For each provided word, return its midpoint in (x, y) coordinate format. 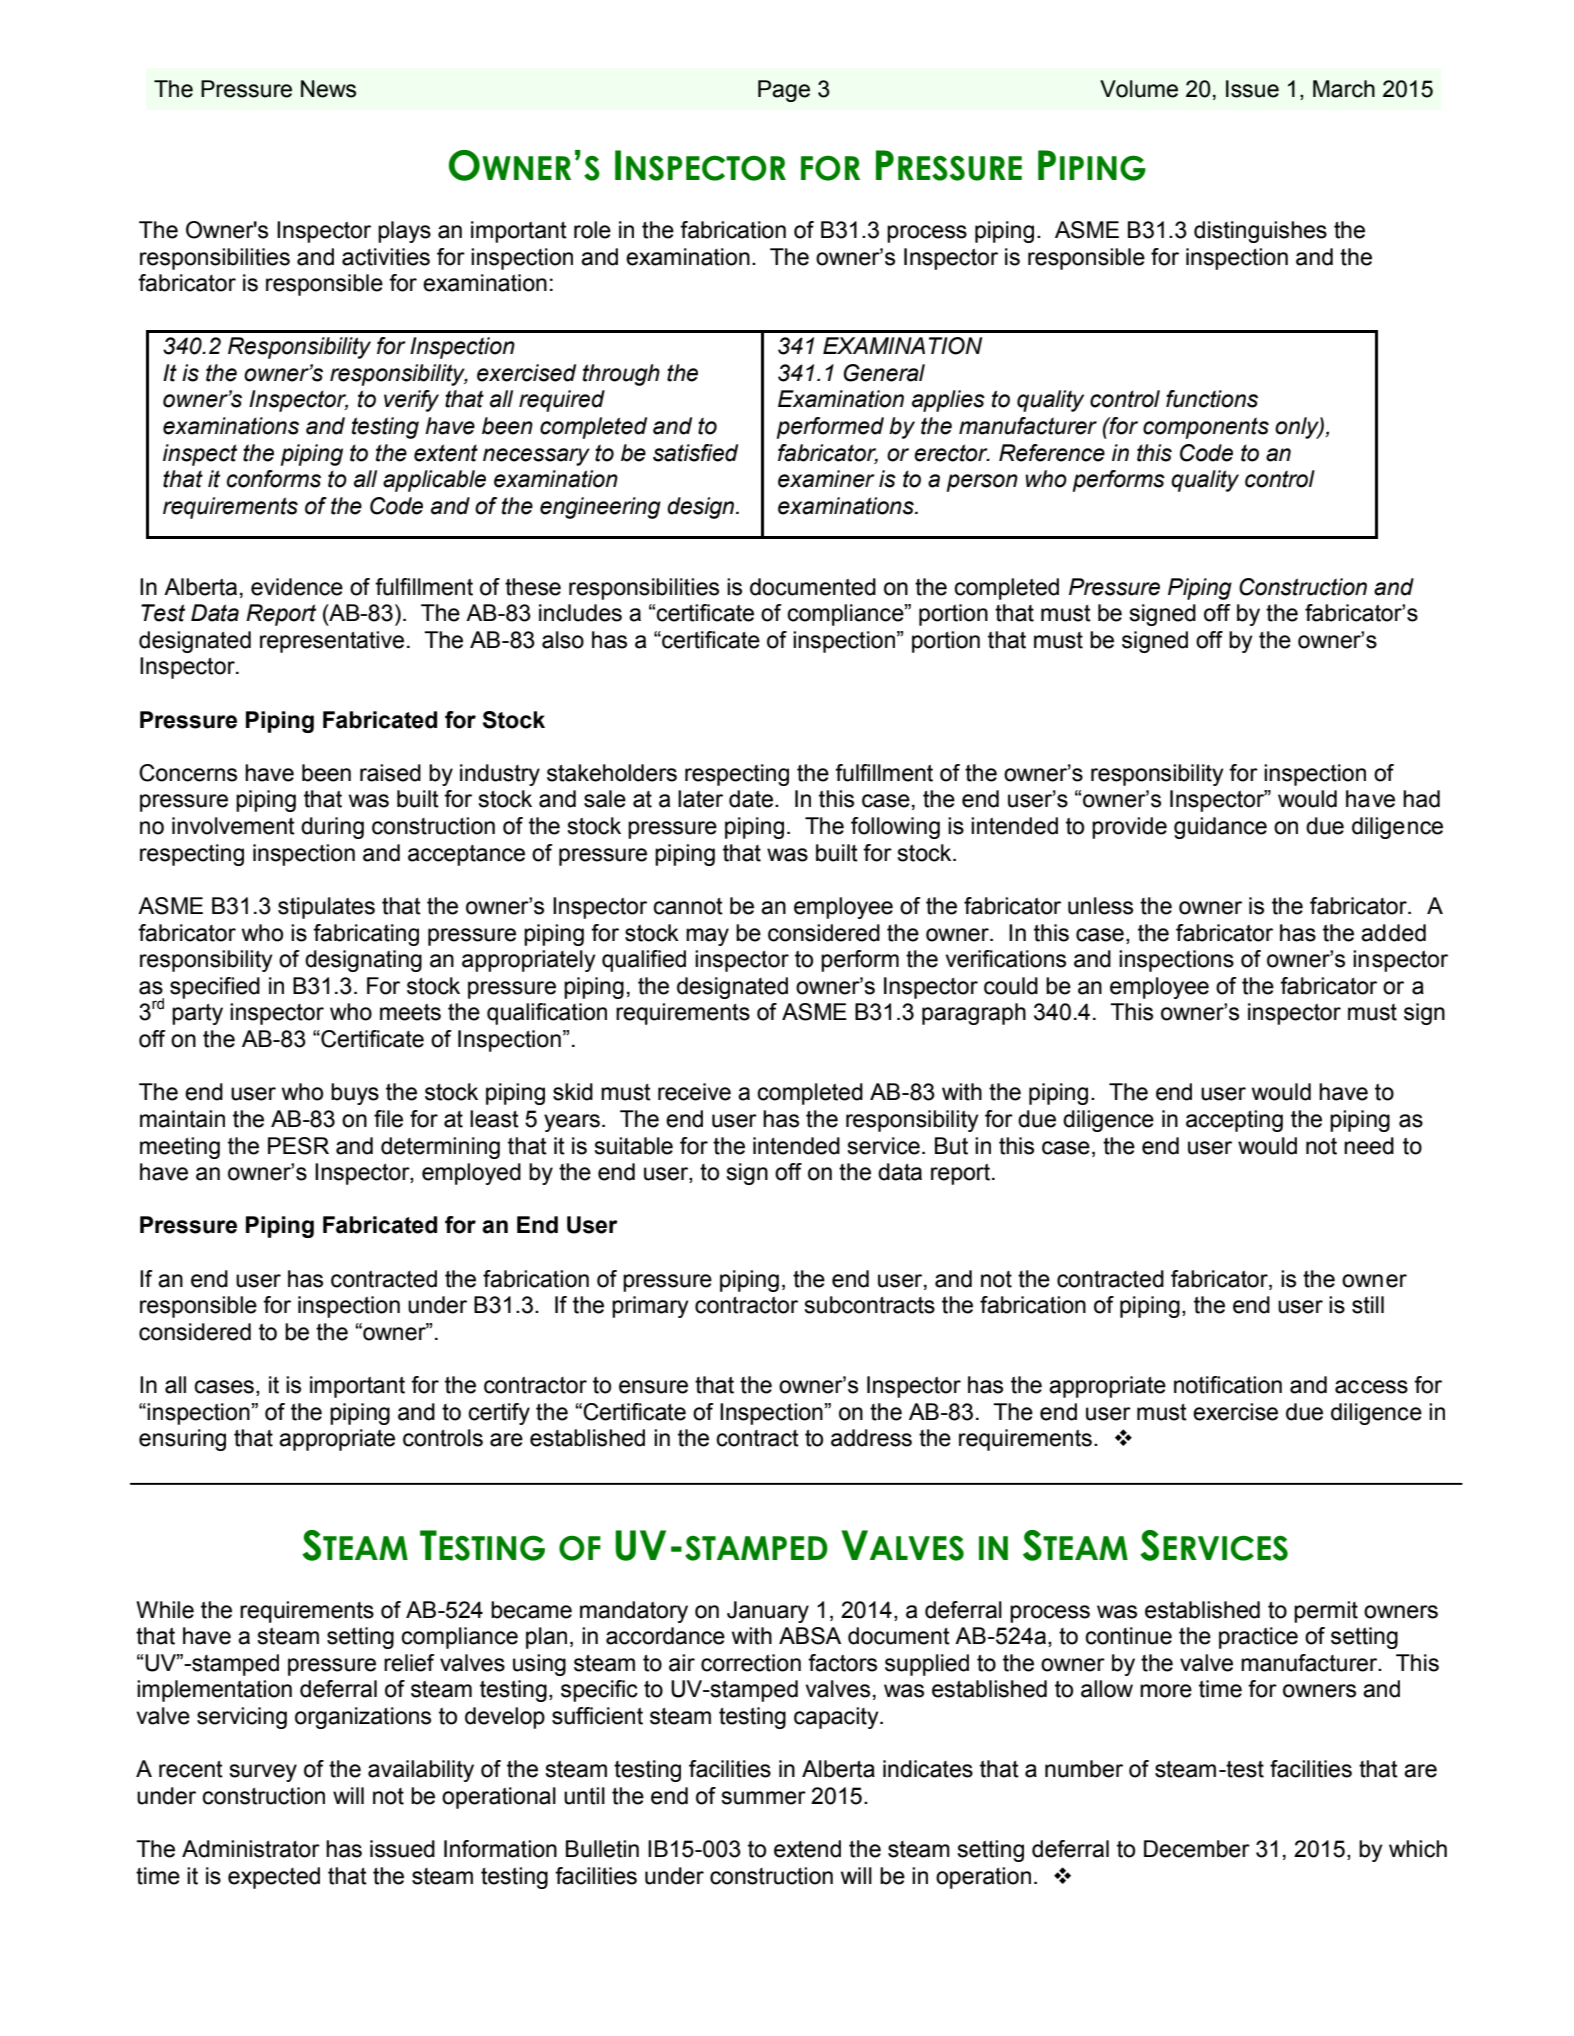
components (1206, 428)
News (328, 89)
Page (784, 91)
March (1344, 89)
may (707, 937)
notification (1228, 1385)
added (1393, 933)
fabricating (366, 935)
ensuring (182, 1440)
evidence (297, 587)
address (871, 1438)
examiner (826, 479)
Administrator (251, 1849)
